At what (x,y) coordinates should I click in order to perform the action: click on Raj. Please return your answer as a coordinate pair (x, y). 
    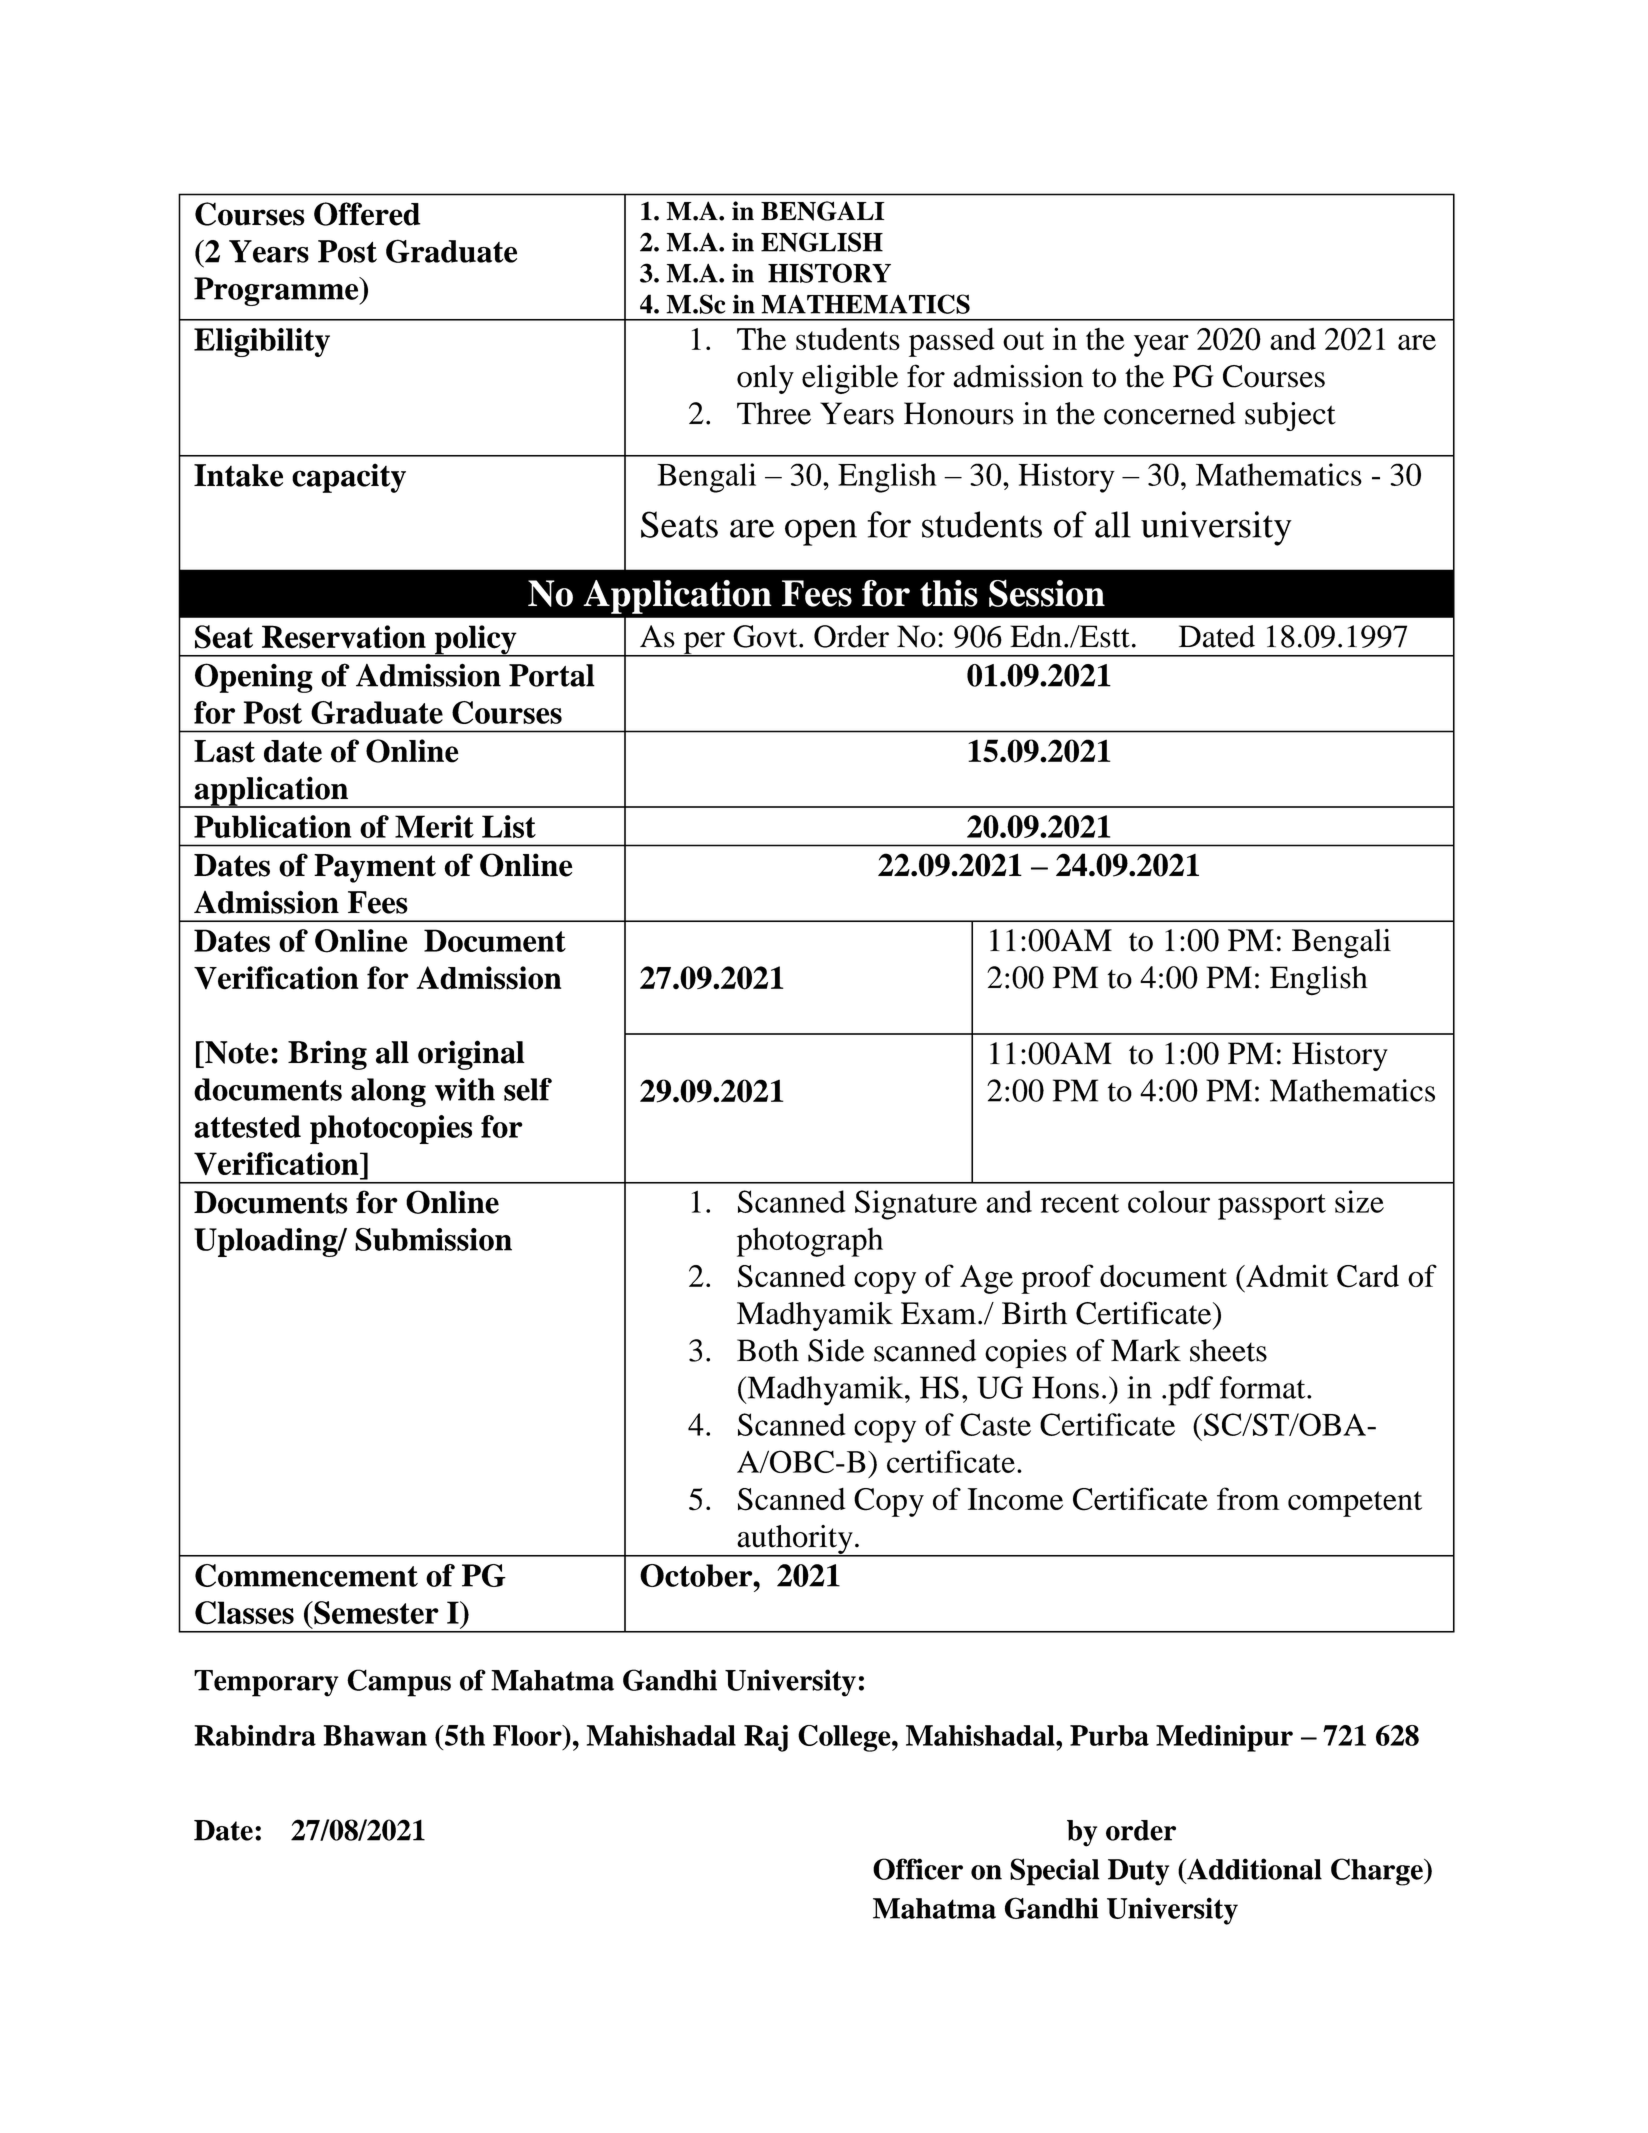
    Looking at the image, I should click on (766, 1738).
